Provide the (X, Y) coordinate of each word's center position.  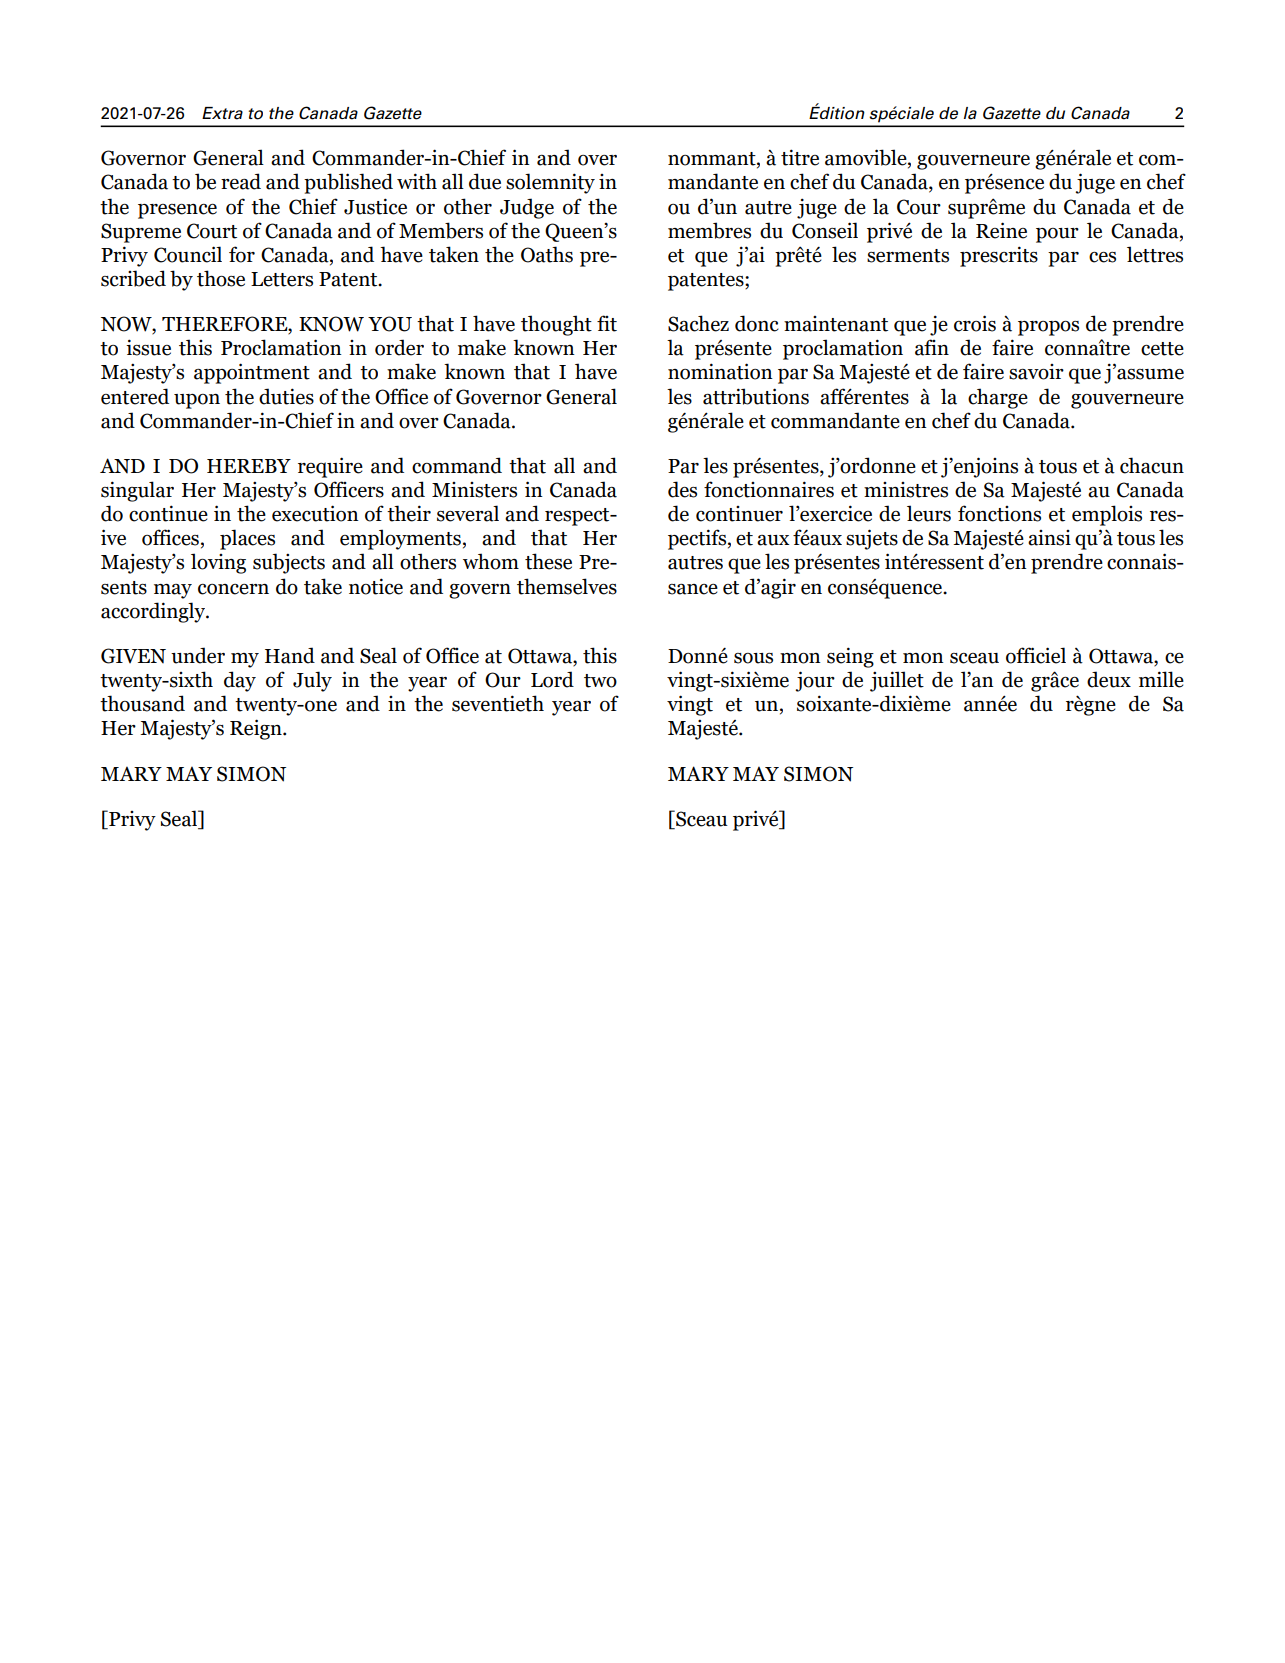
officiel (1036, 655)
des (682, 489)
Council (188, 254)
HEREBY (249, 466)
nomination (720, 371)
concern (233, 589)
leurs (929, 513)
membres (709, 230)
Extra (222, 113)
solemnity (550, 183)
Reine (1001, 230)
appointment (252, 373)
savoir (1036, 372)
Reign (257, 729)
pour (1057, 235)
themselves (567, 586)
